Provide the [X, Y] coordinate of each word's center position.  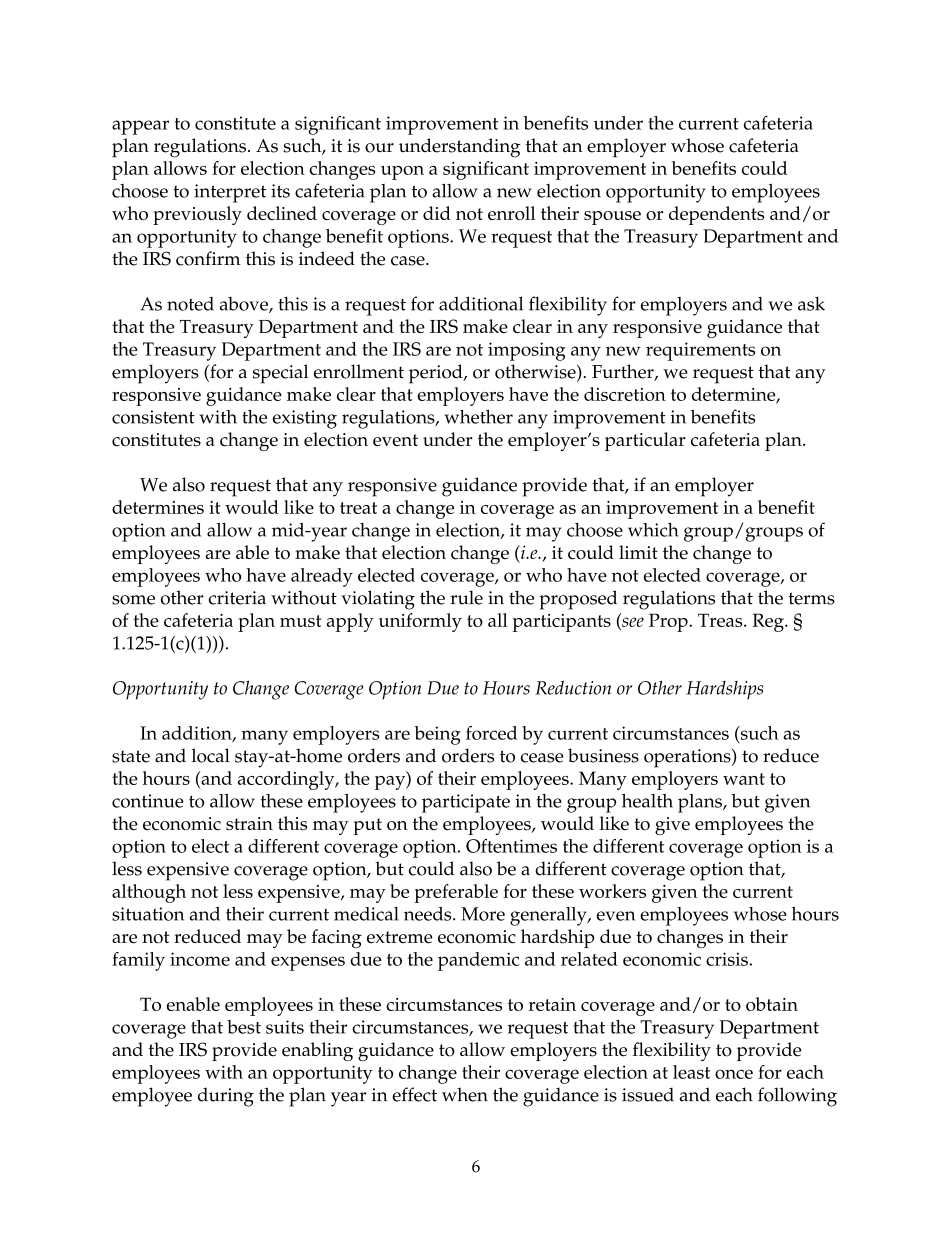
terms [811, 598]
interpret [230, 193]
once [734, 1074]
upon [402, 173]
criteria [237, 598]
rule [466, 597]
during [226, 1097]
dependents [716, 215]
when [465, 1094]
